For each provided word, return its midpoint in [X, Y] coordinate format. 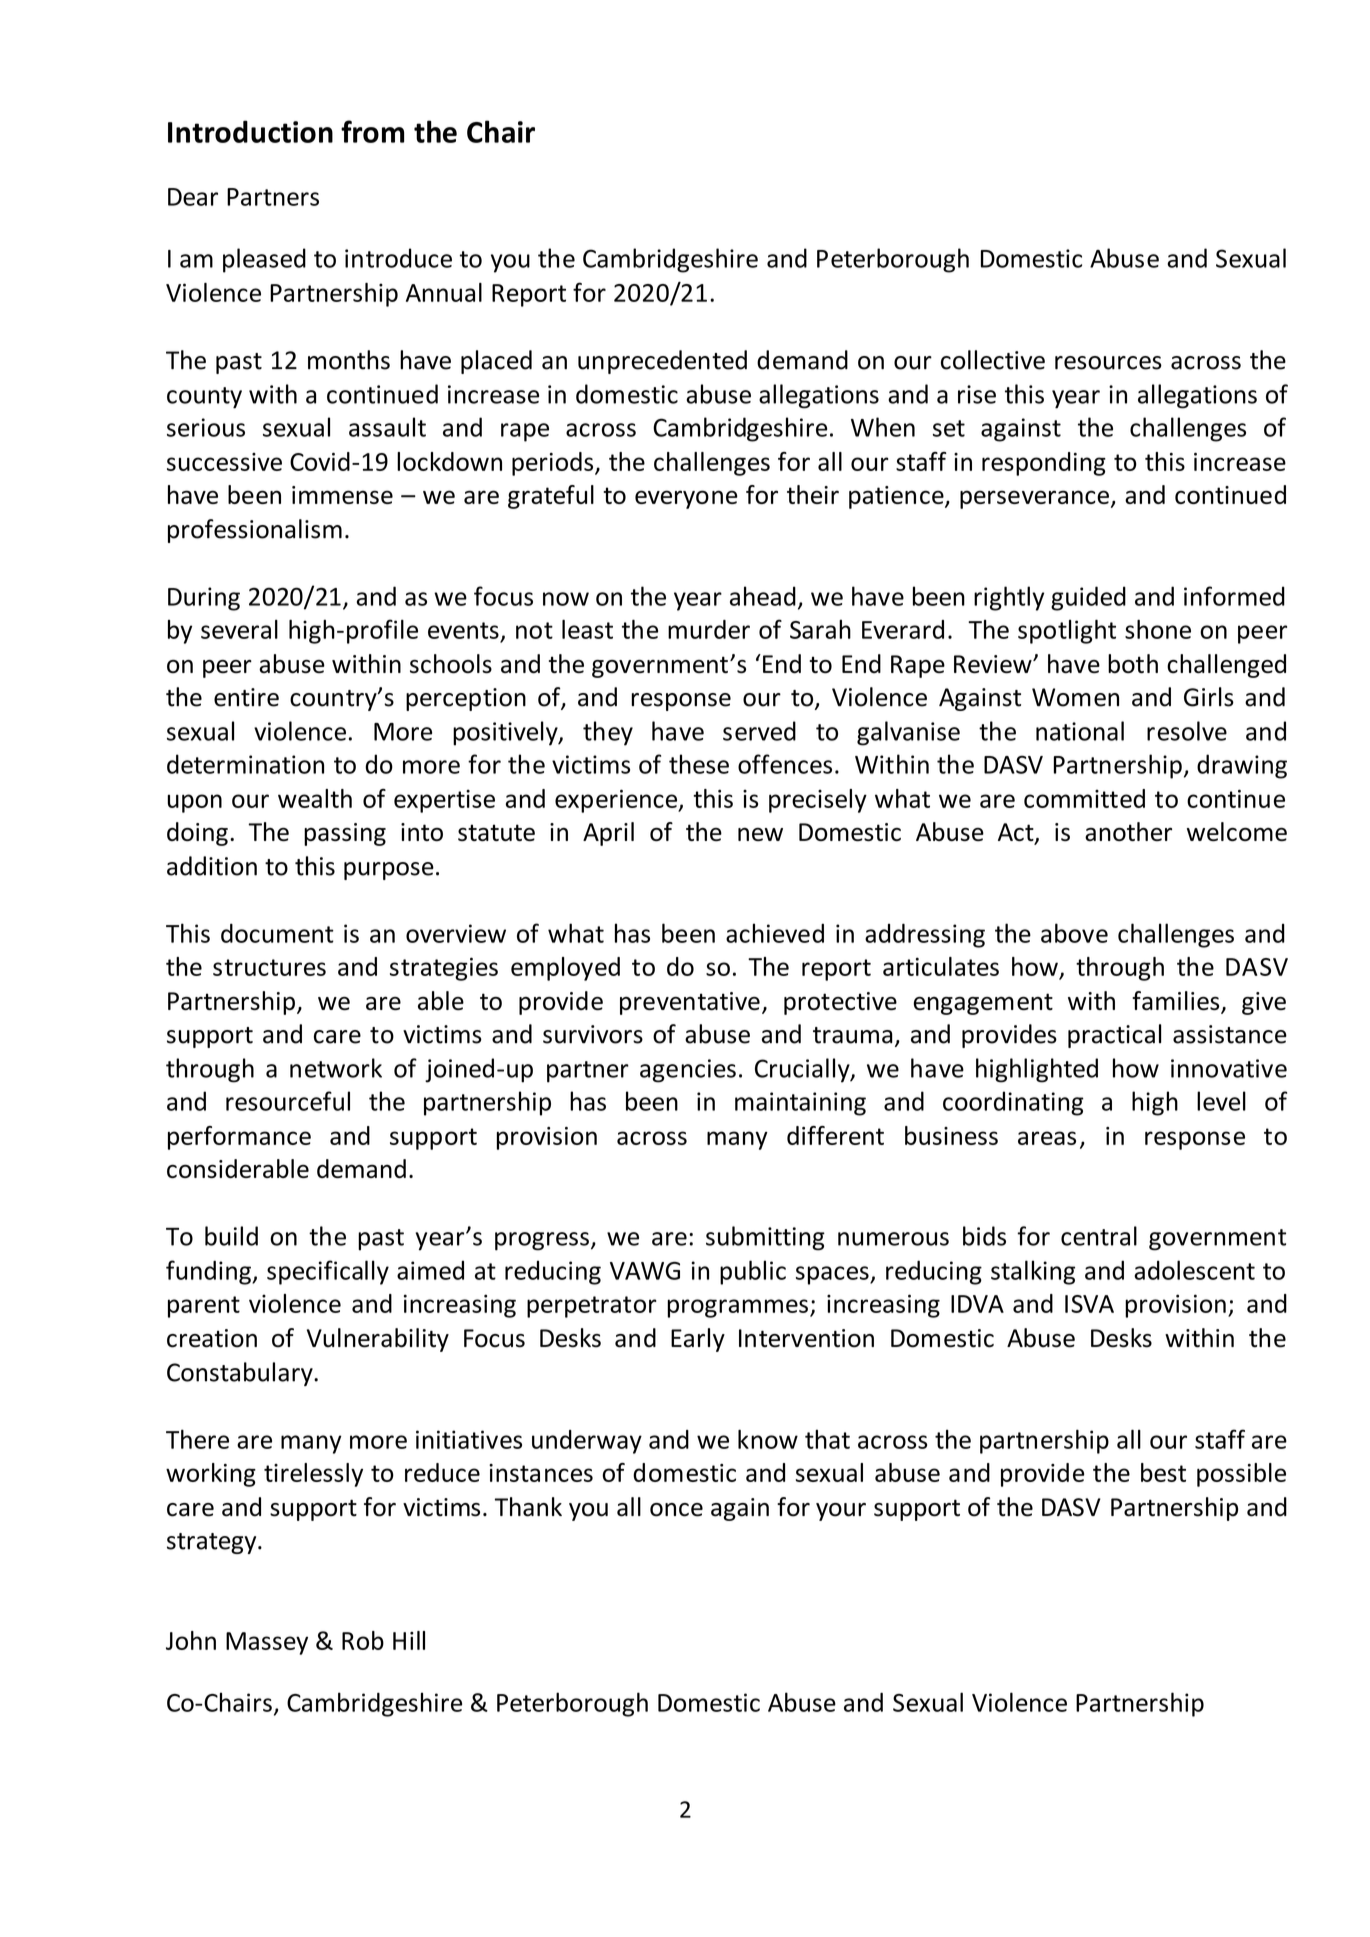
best [1163, 1472]
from [372, 131]
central [1099, 1236]
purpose [389, 871]
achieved [775, 933]
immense [342, 495]
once [676, 1510]
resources [1108, 363]
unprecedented [662, 362]
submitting [765, 1238]
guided [1088, 598]
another [1128, 831]
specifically [328, 1272]
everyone [686, 499]
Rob [363, 1640]
